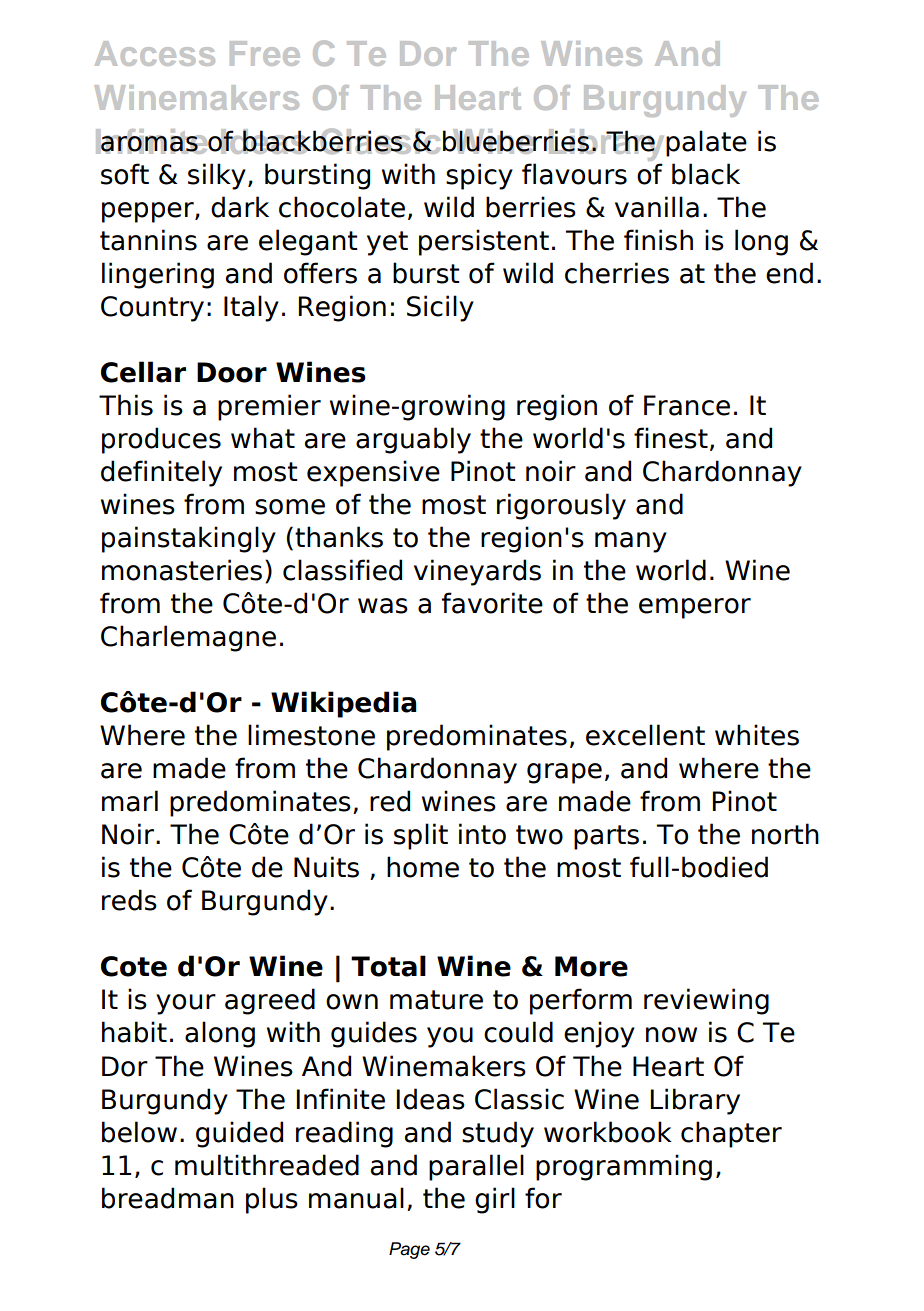  Describe the element at coordinates (706, 143) in the screenshot. I see `palate` at that location.
